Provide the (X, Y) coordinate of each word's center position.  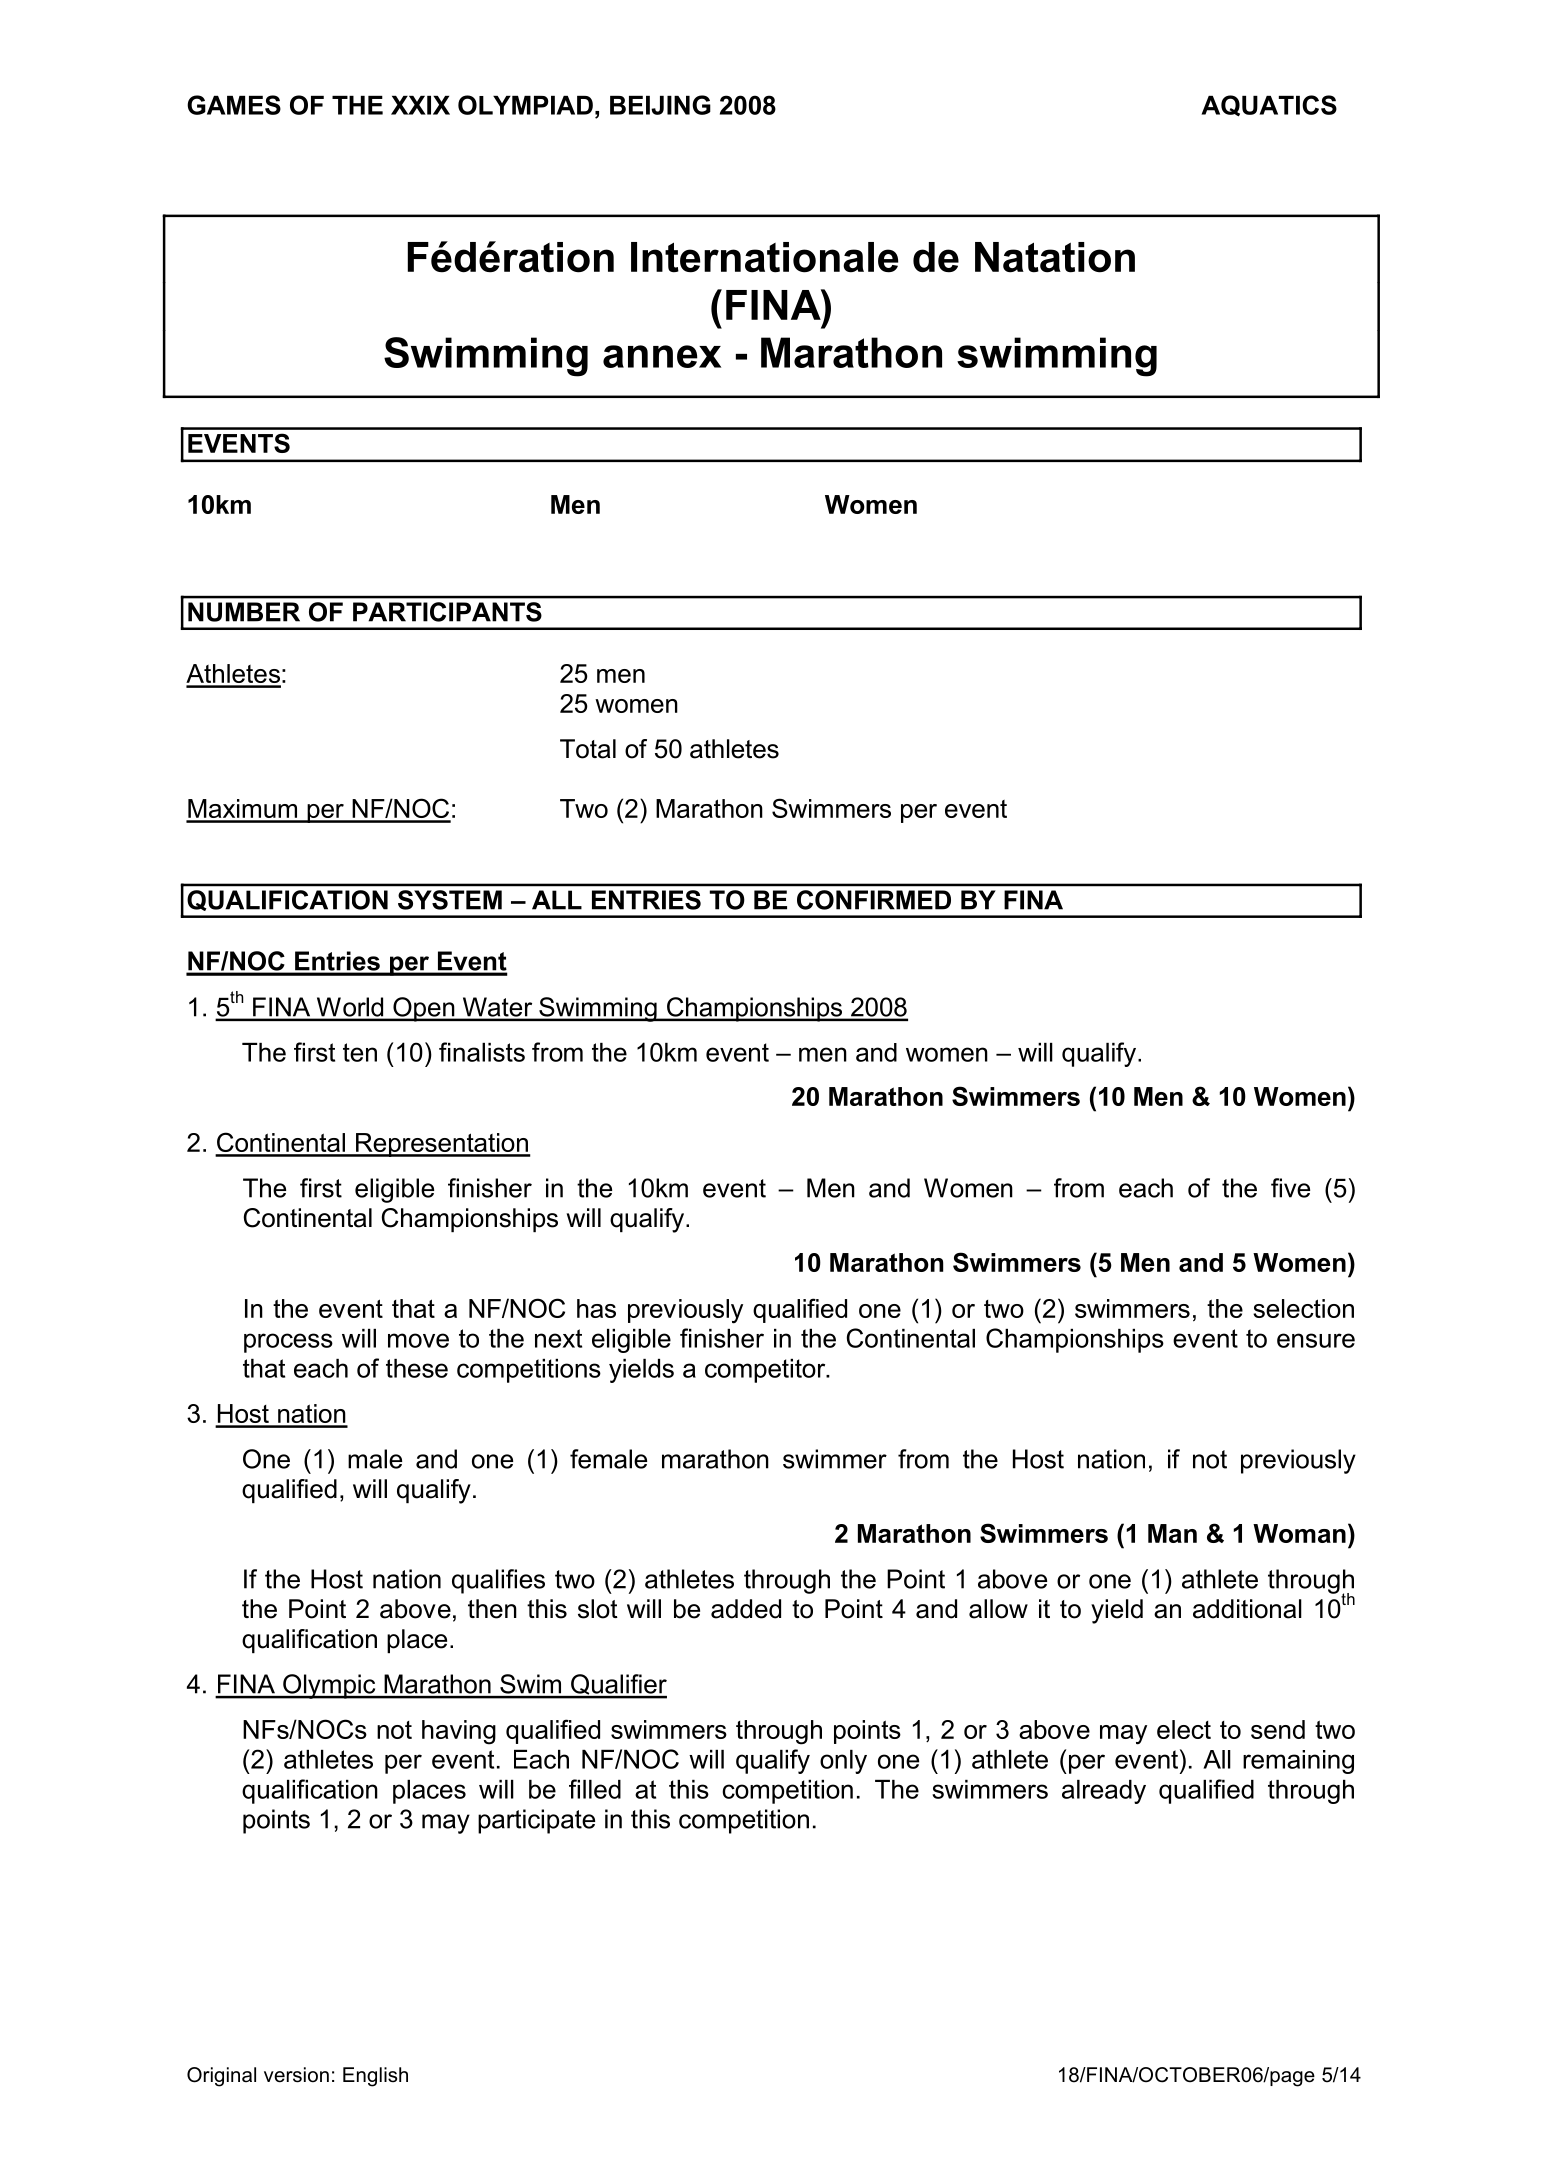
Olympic (329, 1686)
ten (360, 1052)
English (375, 2077)
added (746, 1609)
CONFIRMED (874, 900)
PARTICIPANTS (447, 612)
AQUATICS (1269, 106)
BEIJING (660, 105)
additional (1247, 1609)
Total (588, 749)
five (1290, 1188)
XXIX (420, 105)
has (596, 1308)
